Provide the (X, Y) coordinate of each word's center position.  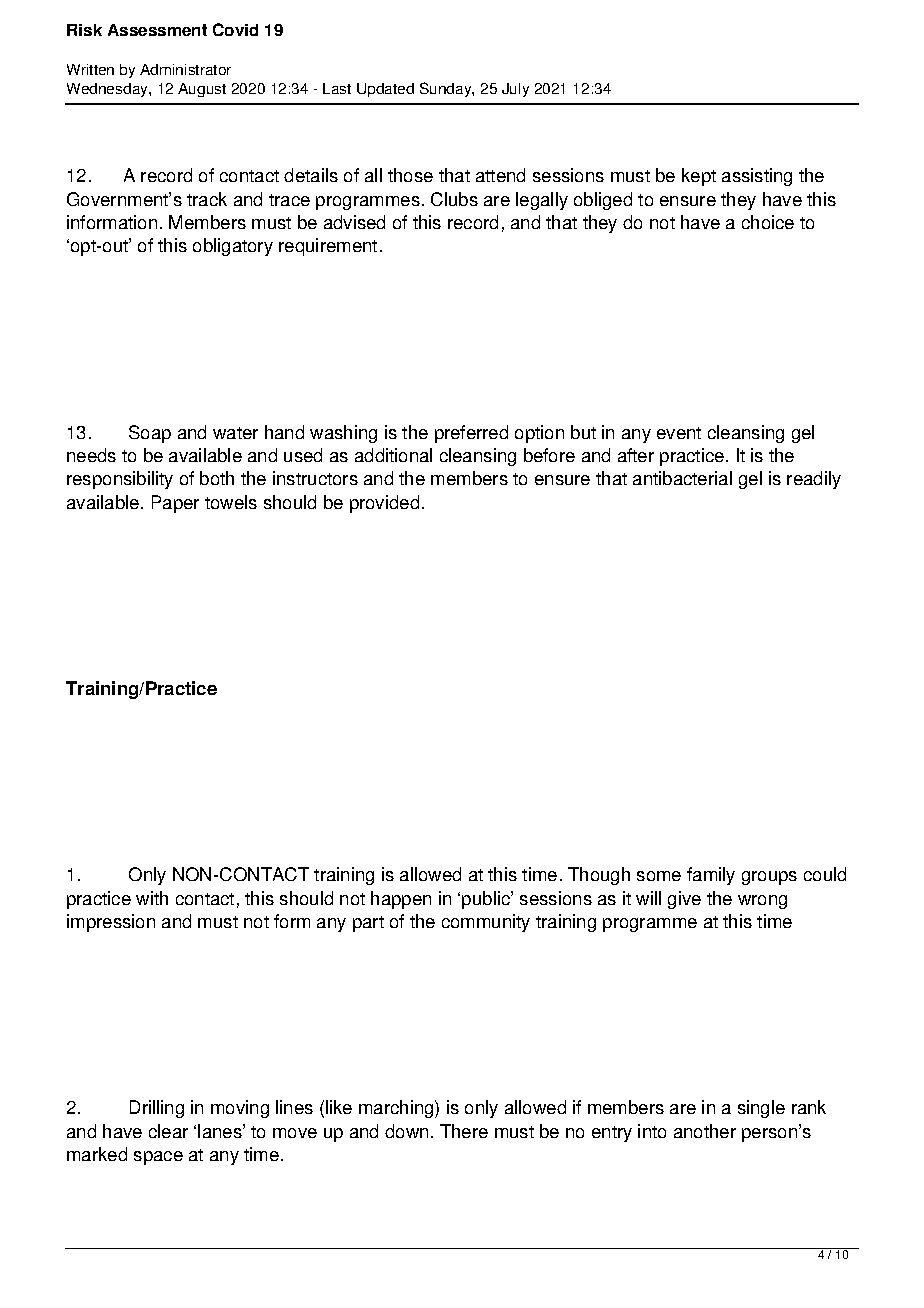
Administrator (185, 69)
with (152, 898)
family (711, 876)
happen (401, 900)
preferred (471, 434)
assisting (757, 177)
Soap (150, 434)
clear (168, 1131)
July (515, 90)
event (679, 433)
